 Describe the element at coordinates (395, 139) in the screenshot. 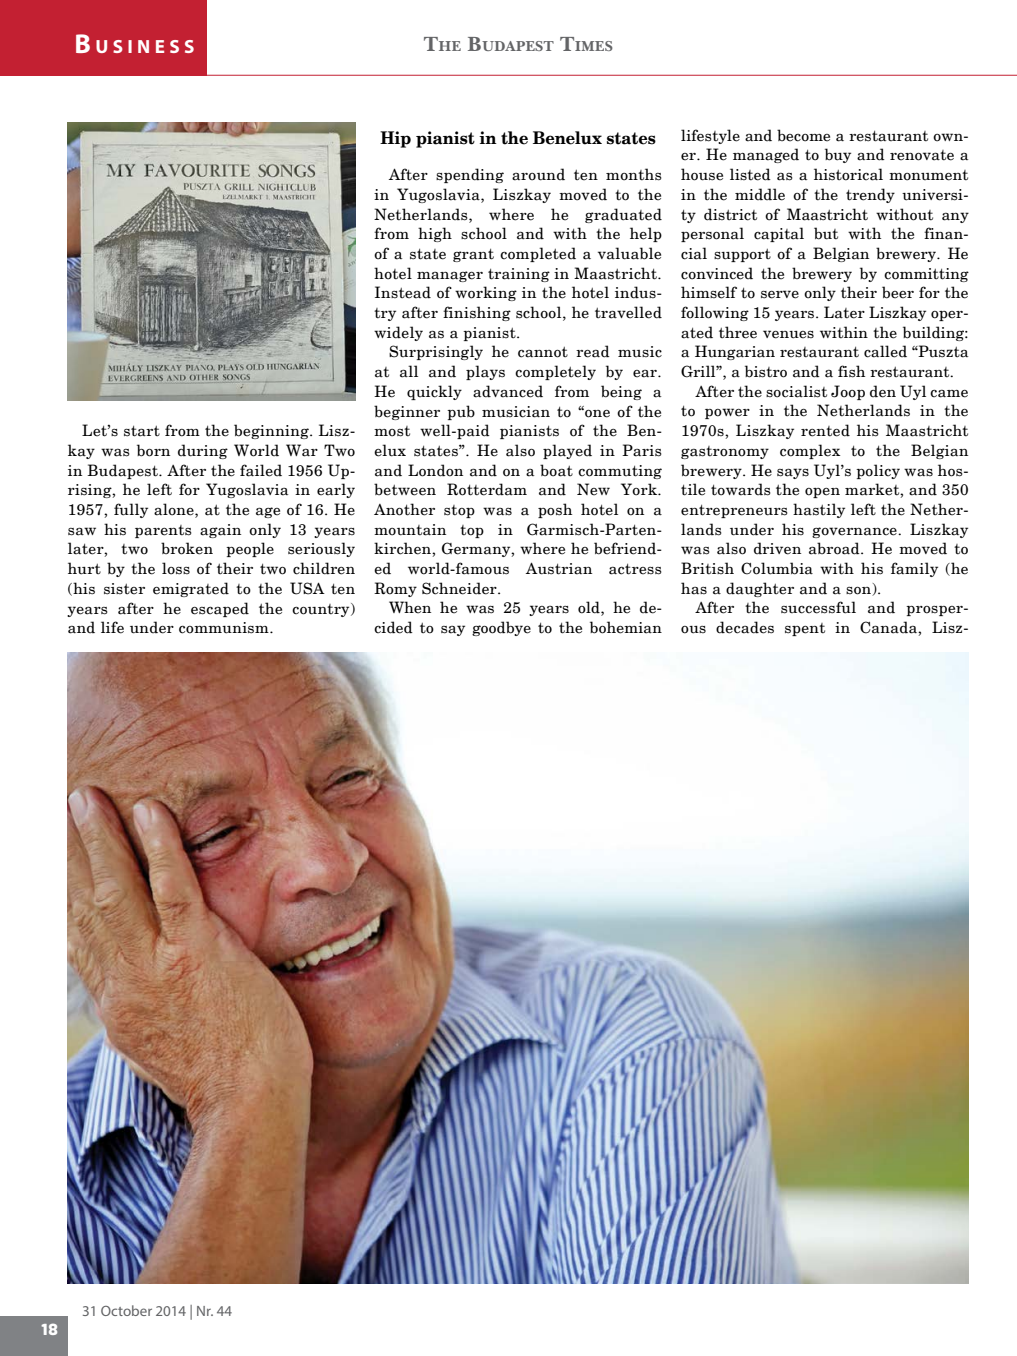

I see `Hip` at that location.
